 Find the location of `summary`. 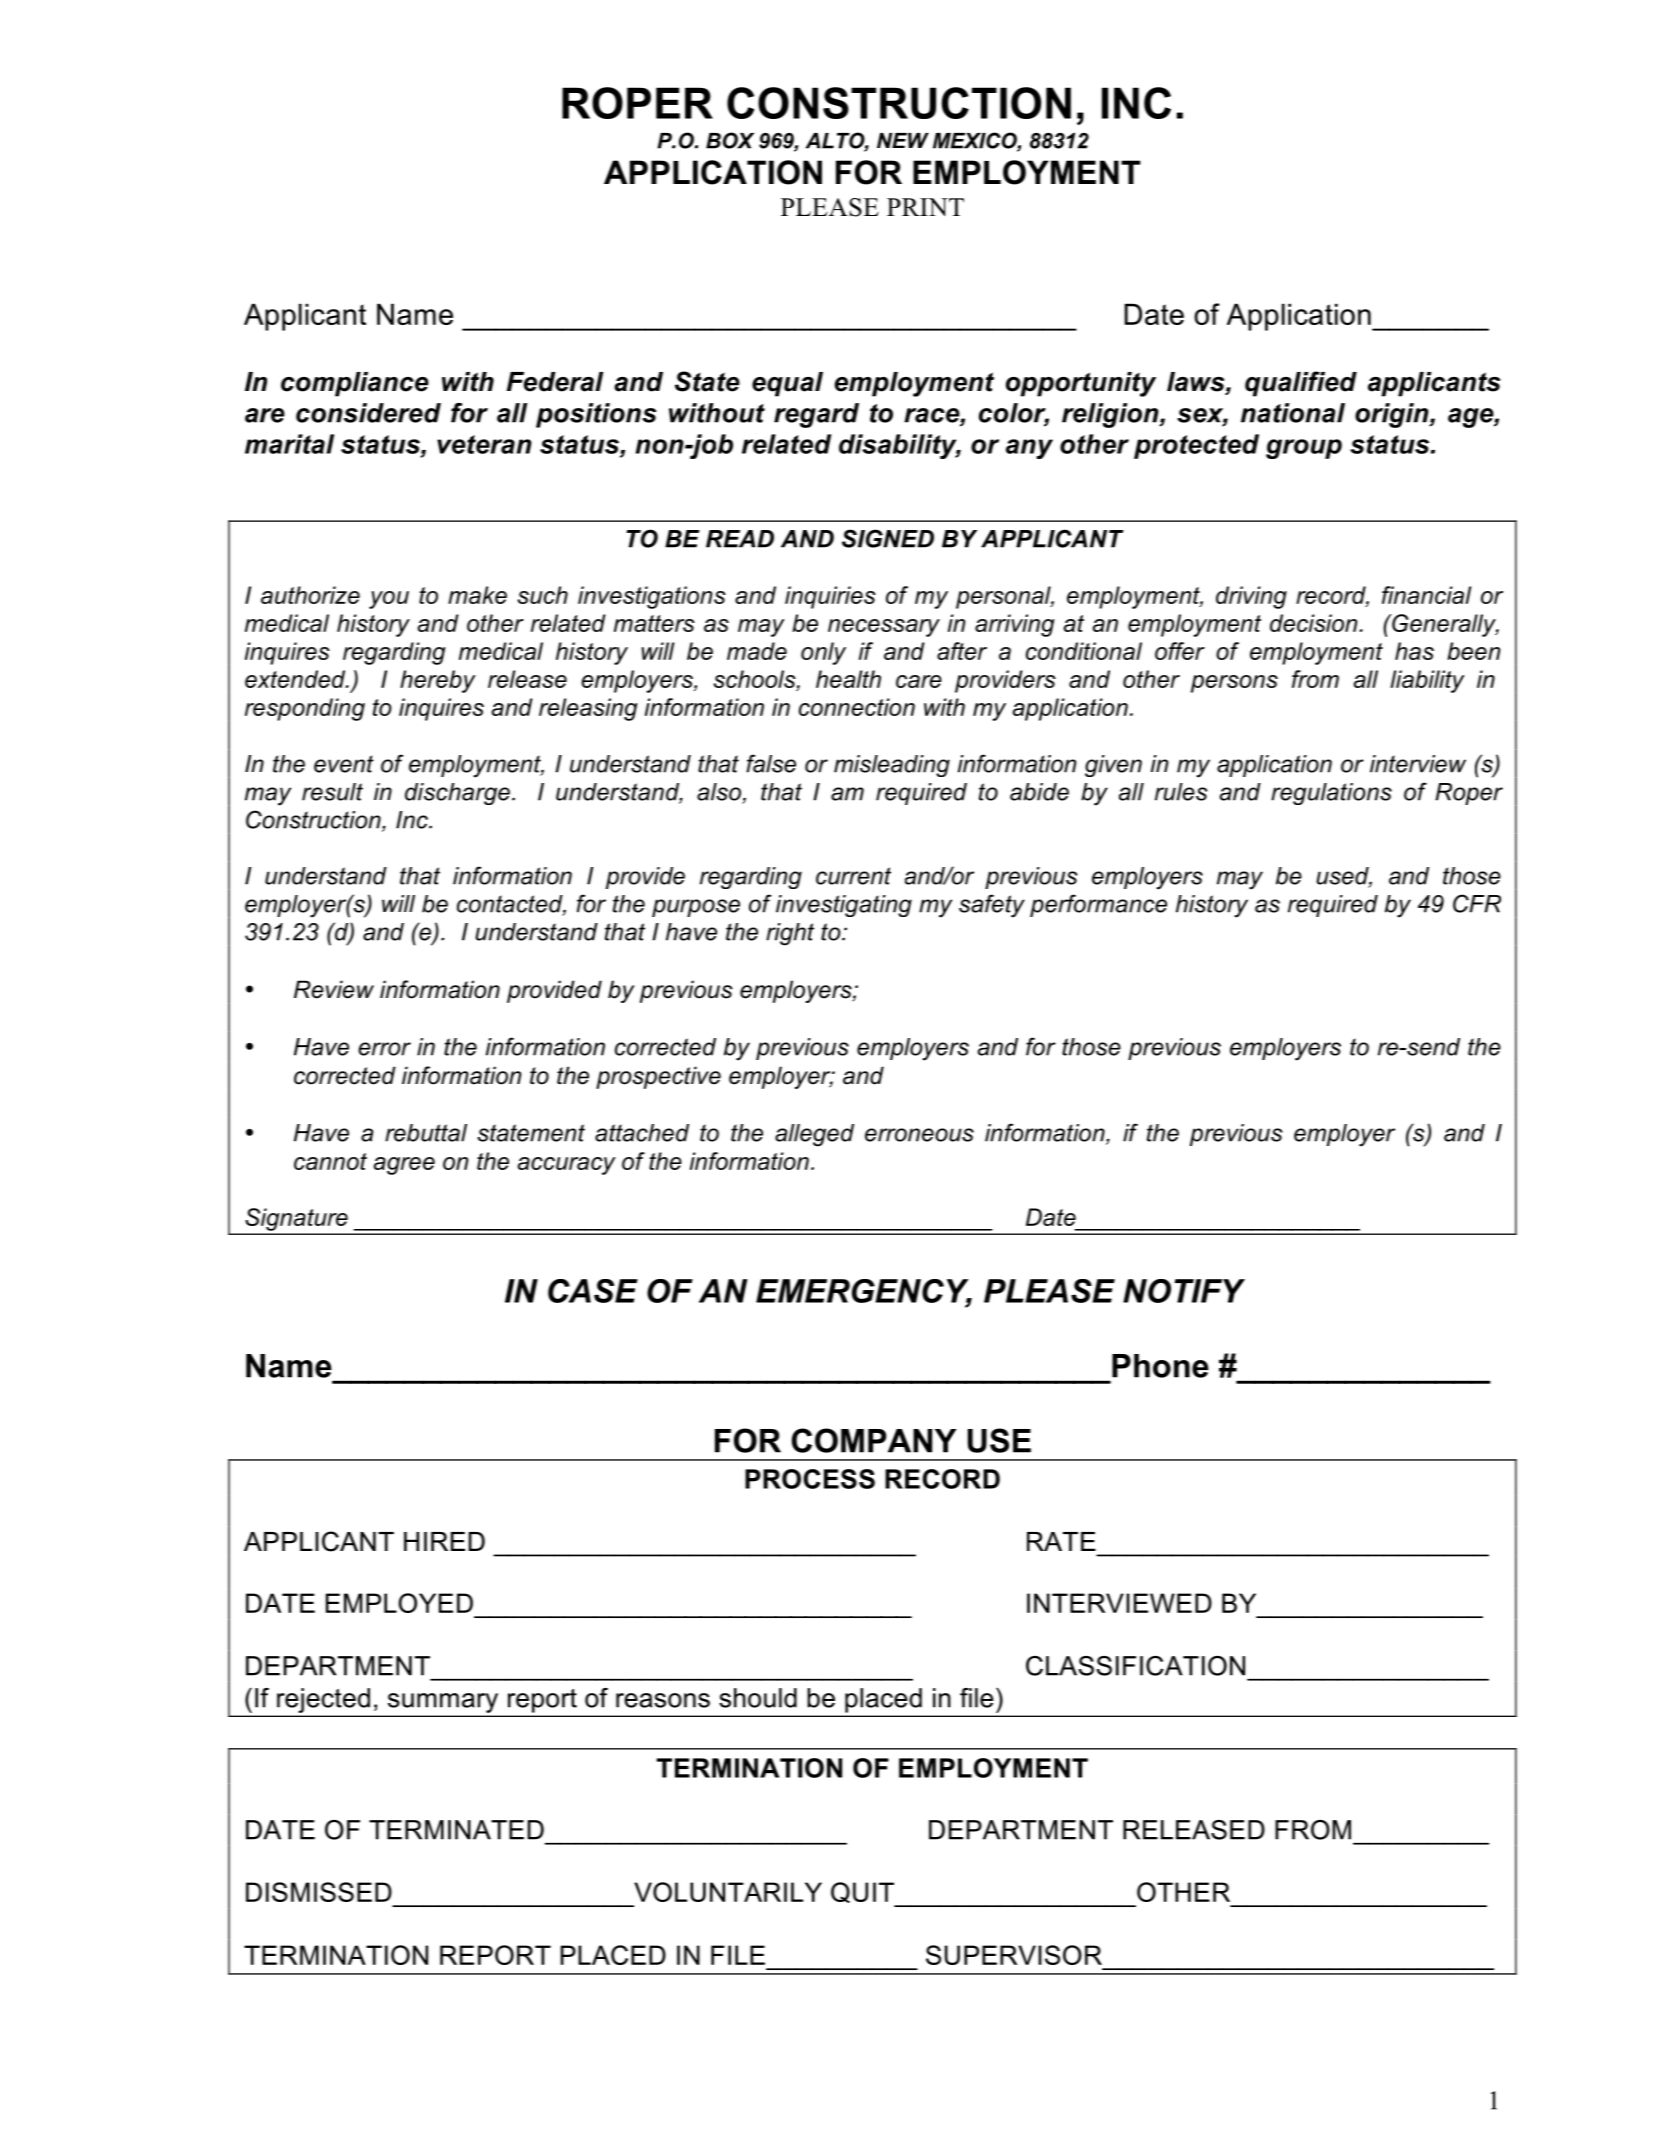

summary is located at coordinates (443, 1703).
